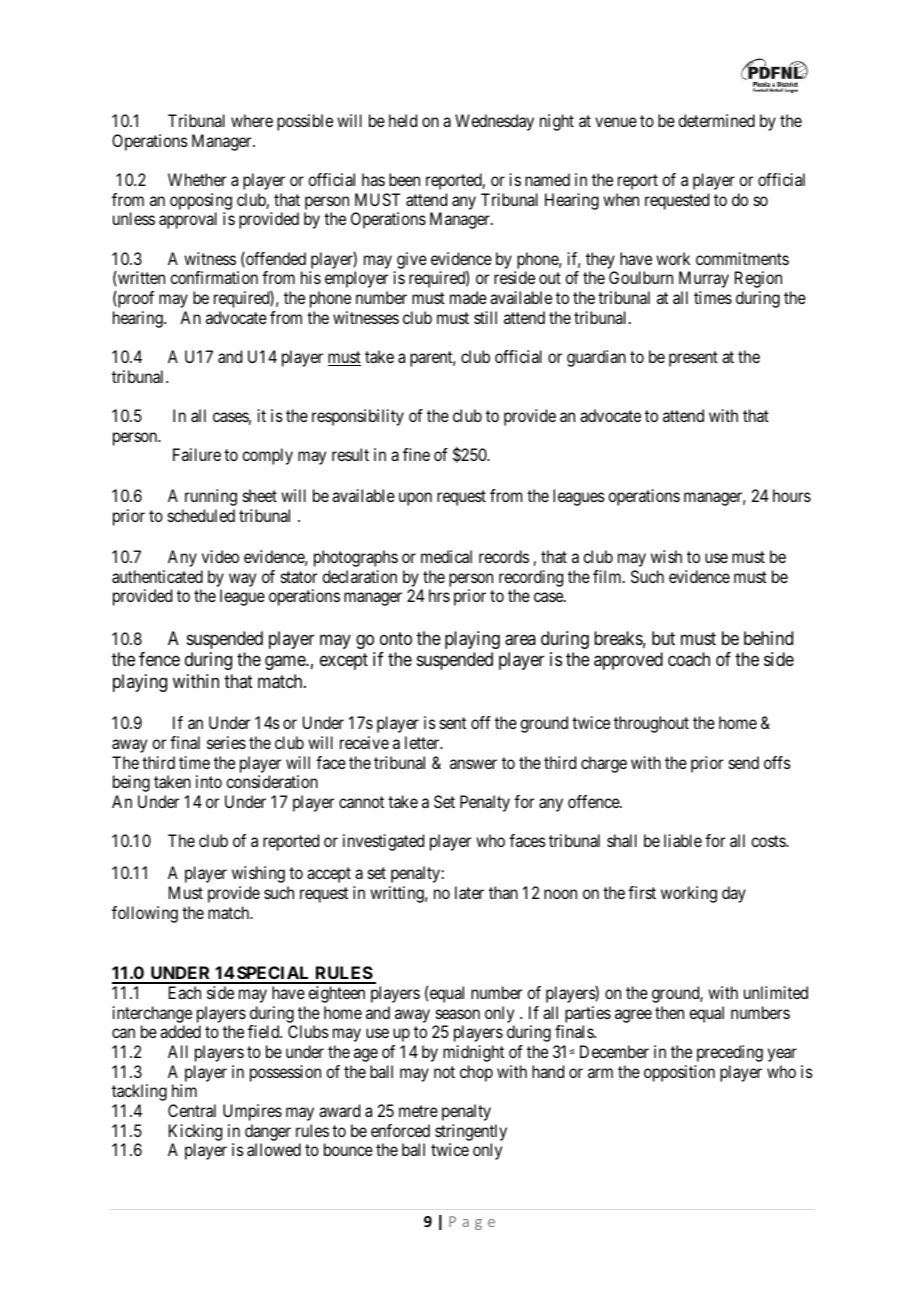 This image has width=924, height=1308. What do you see at coordinates (792, 495) in the image?
I see `hours` at bounding box center [792, 495].
